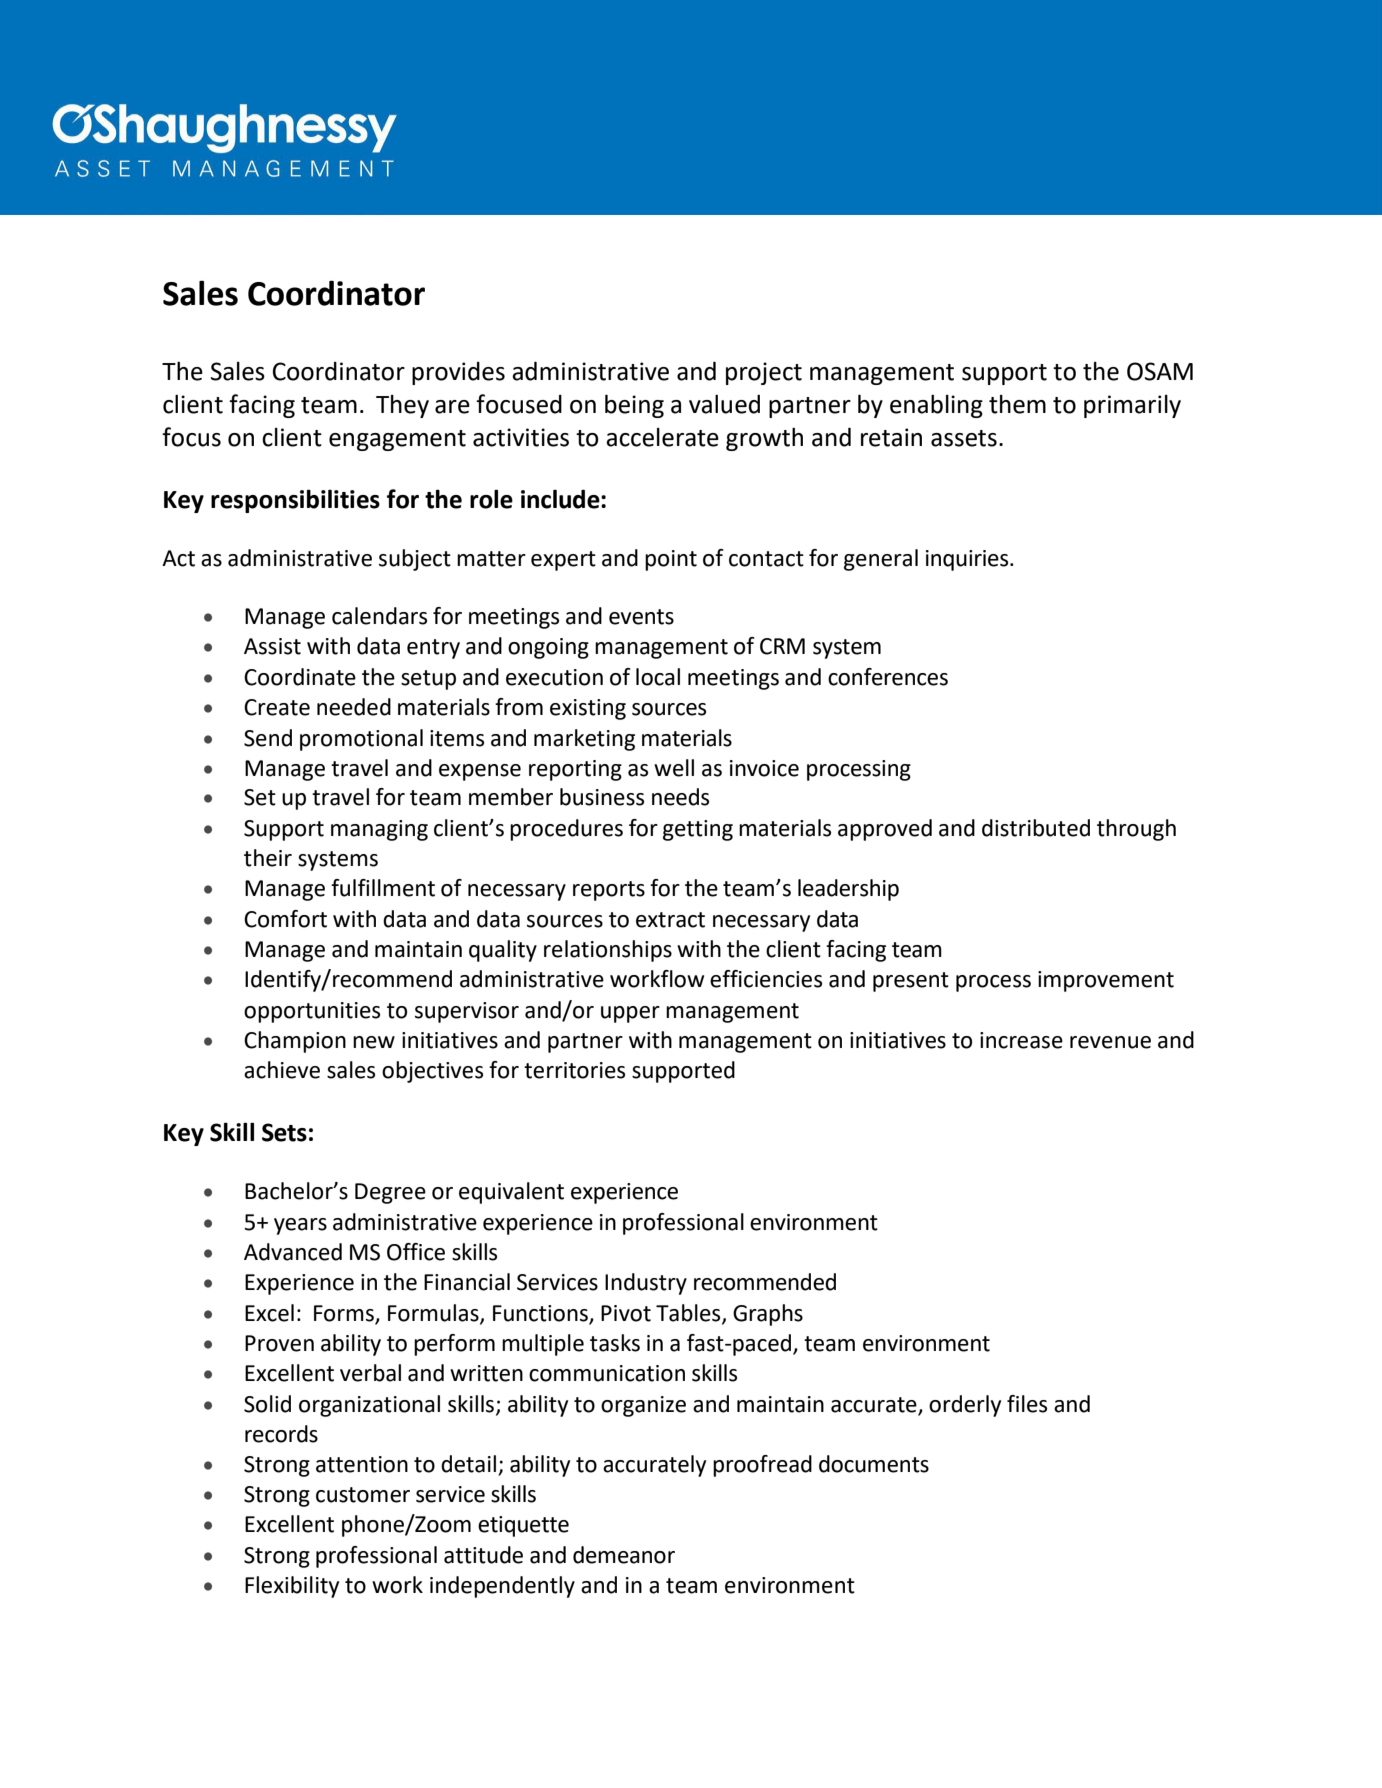 The width and height of the screenshot is (1382, 1788). I want to click on files, so click(1027, 1404).
